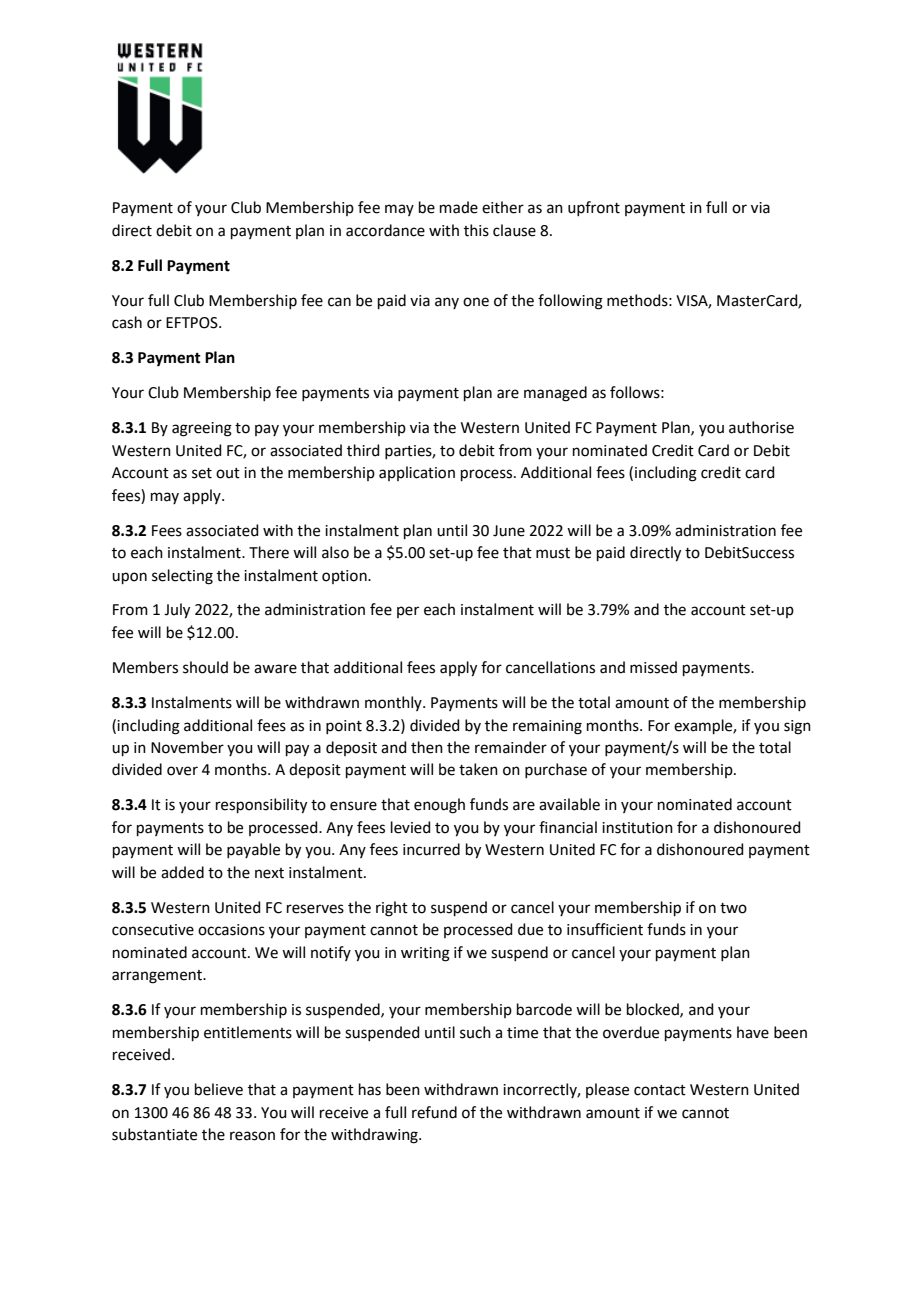  What do you see at coordinates (202, 429) in the image?
I see `agreeing` at bounding box center [202, 429].
